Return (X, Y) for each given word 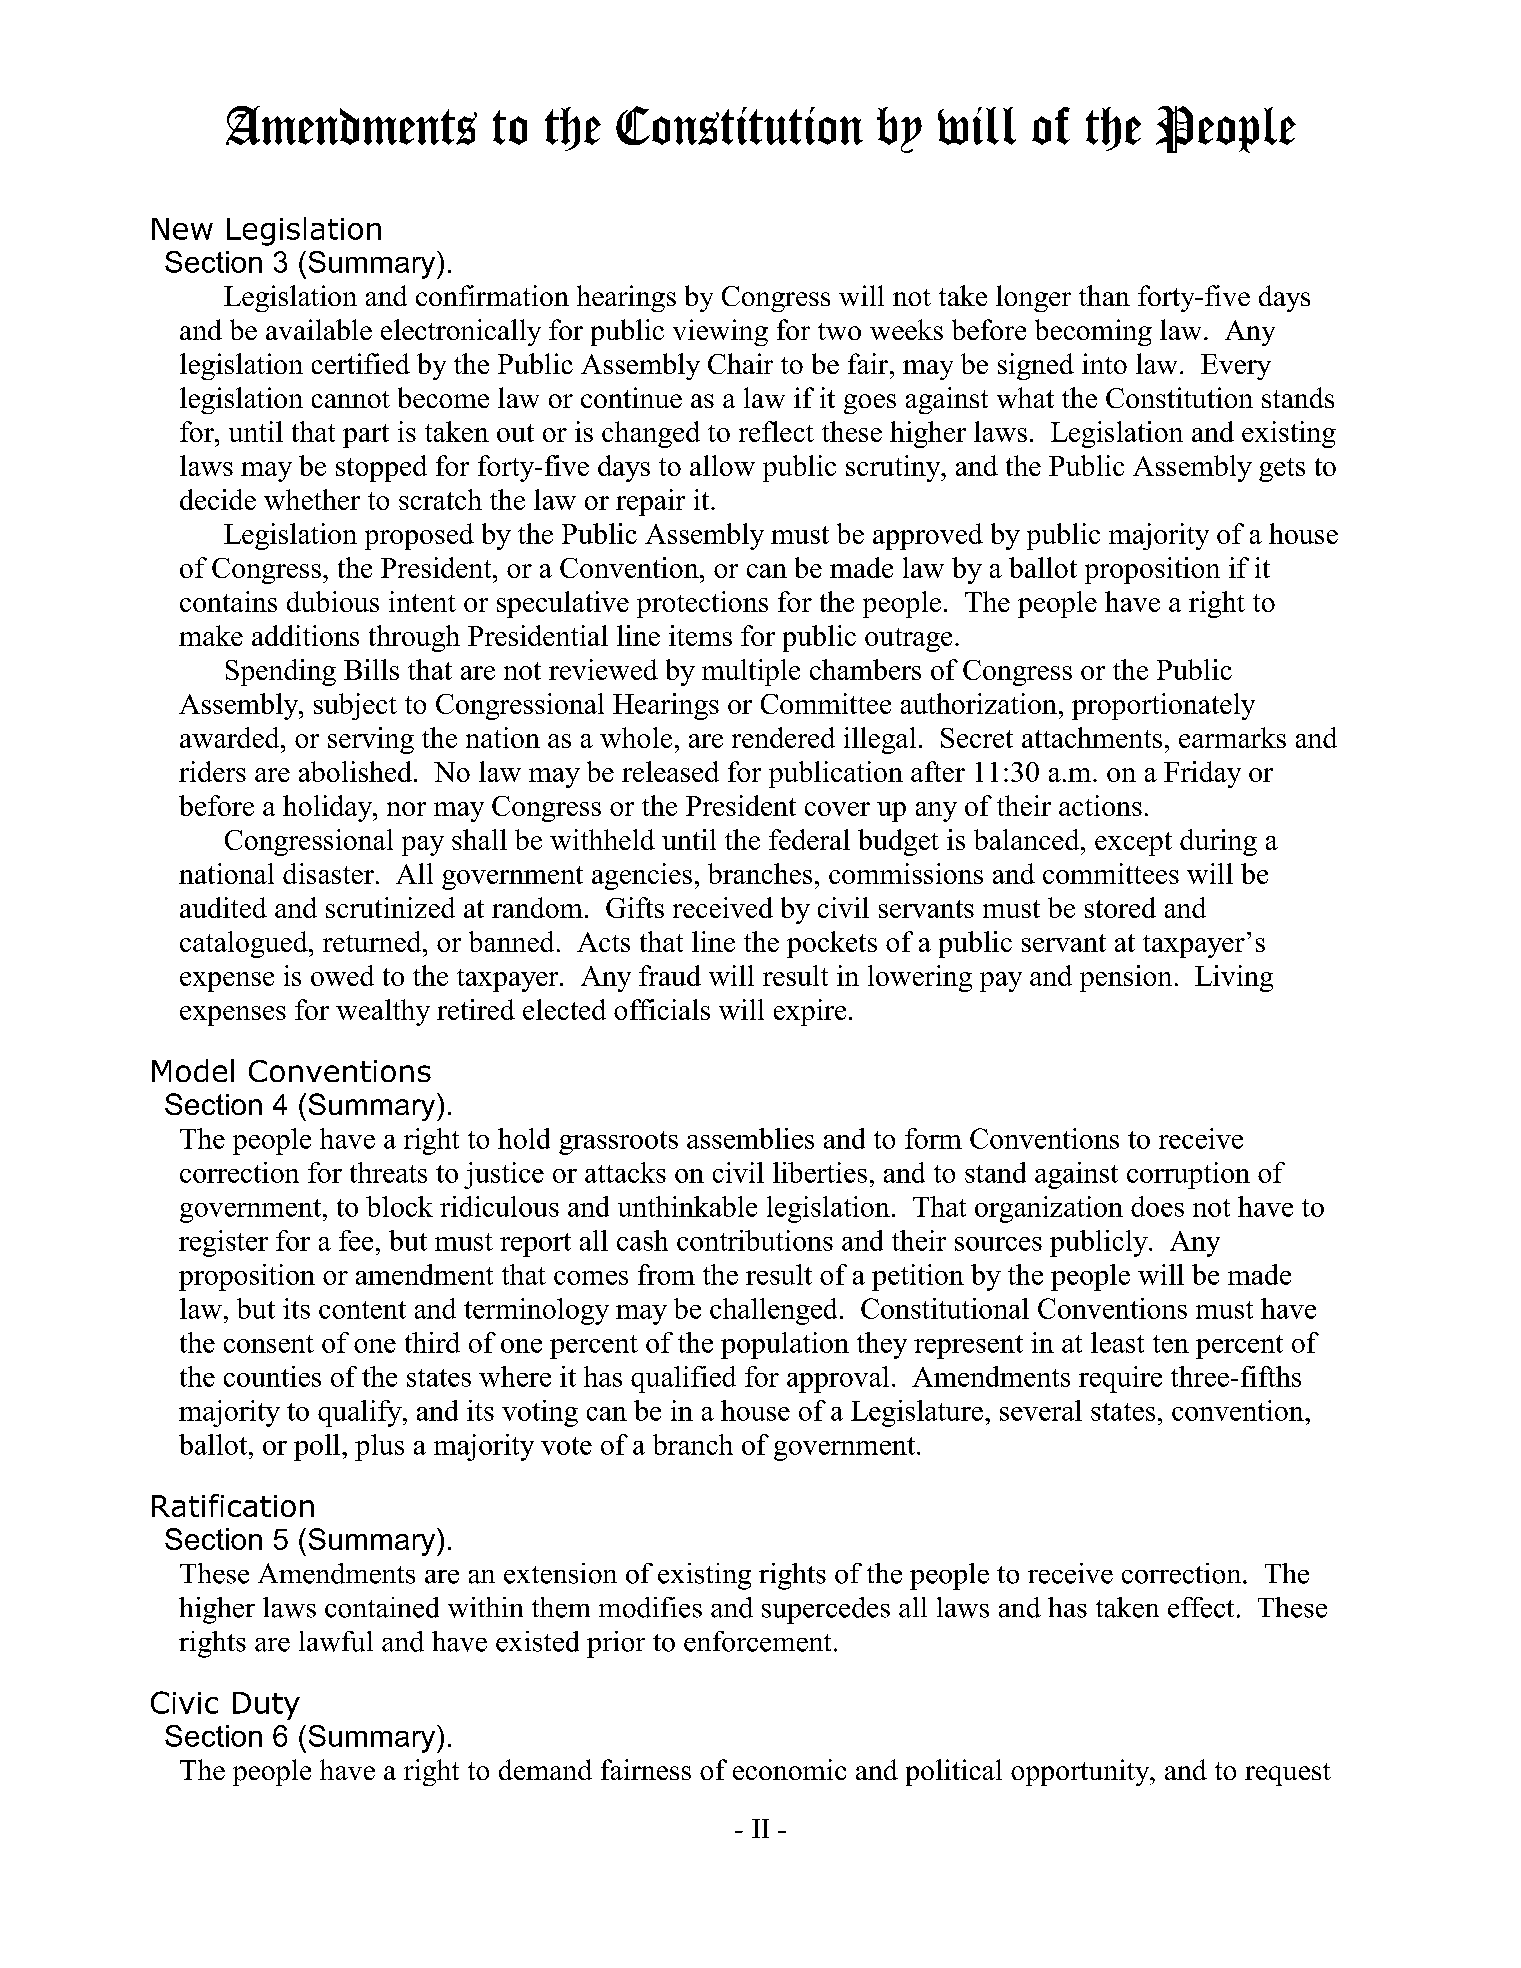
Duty (266, 1706)
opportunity (1081, 1772)
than (1104, 295)
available (319, 329)
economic (789, 1769)
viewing (720, 332)
